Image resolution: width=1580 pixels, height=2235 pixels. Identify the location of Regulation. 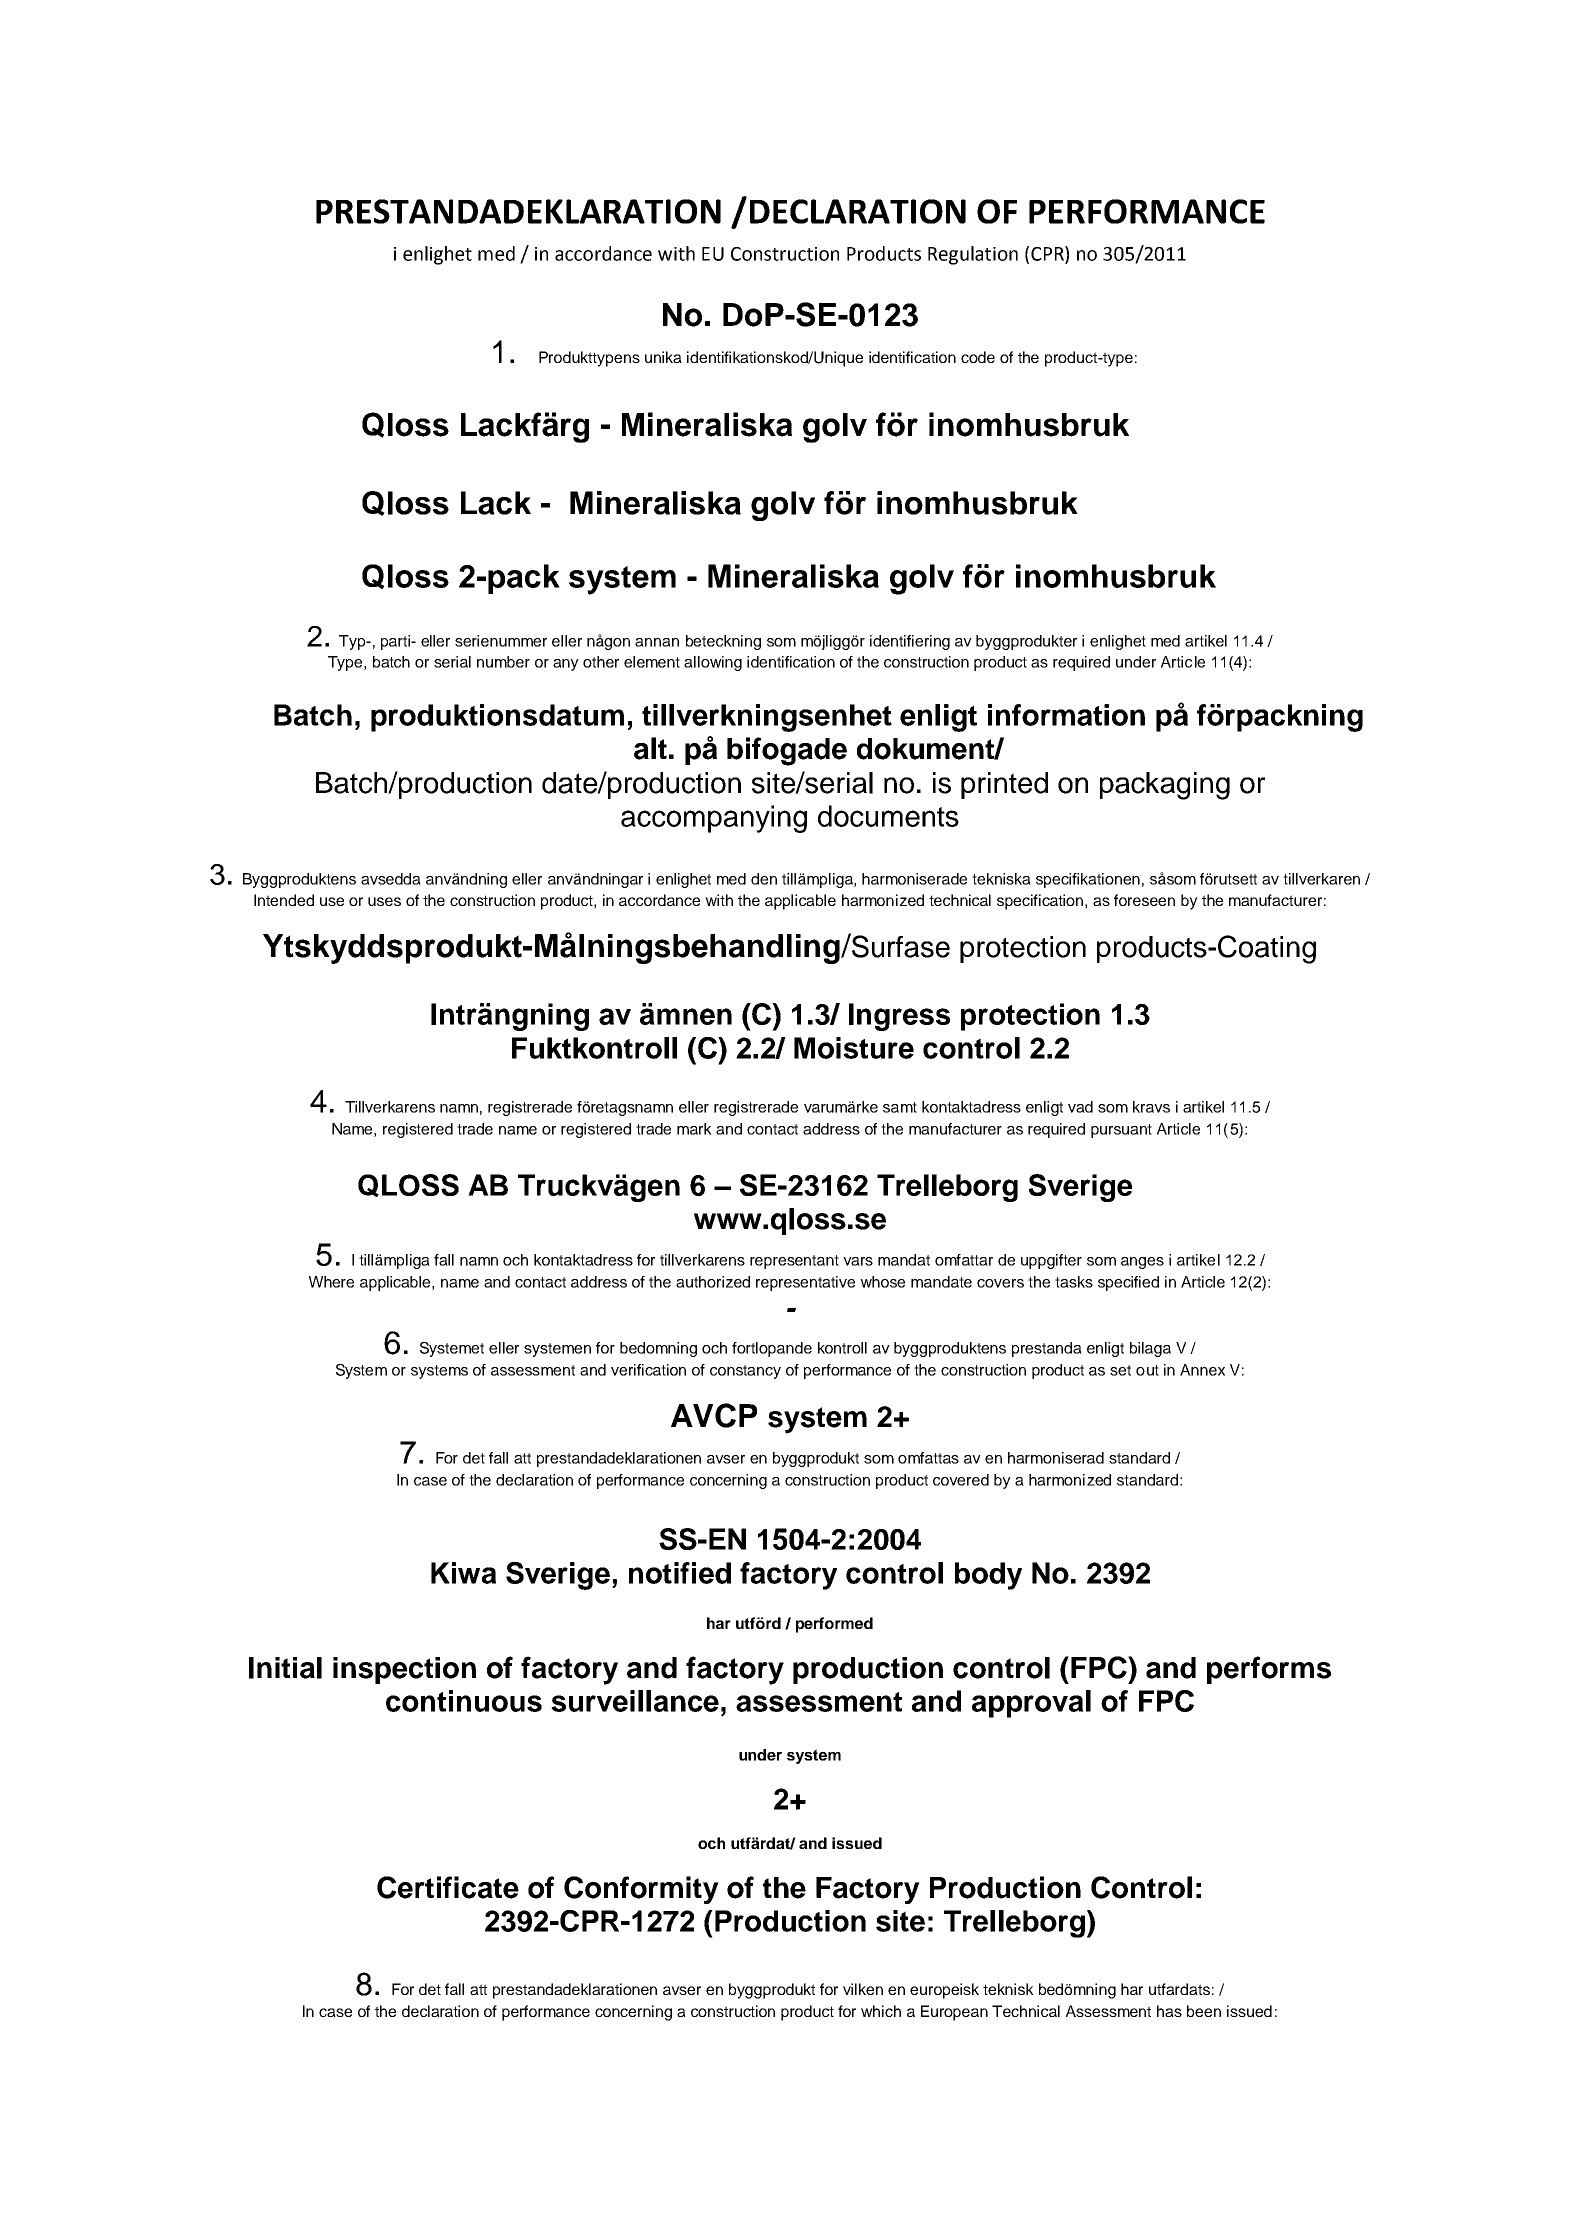
(973, 255).
